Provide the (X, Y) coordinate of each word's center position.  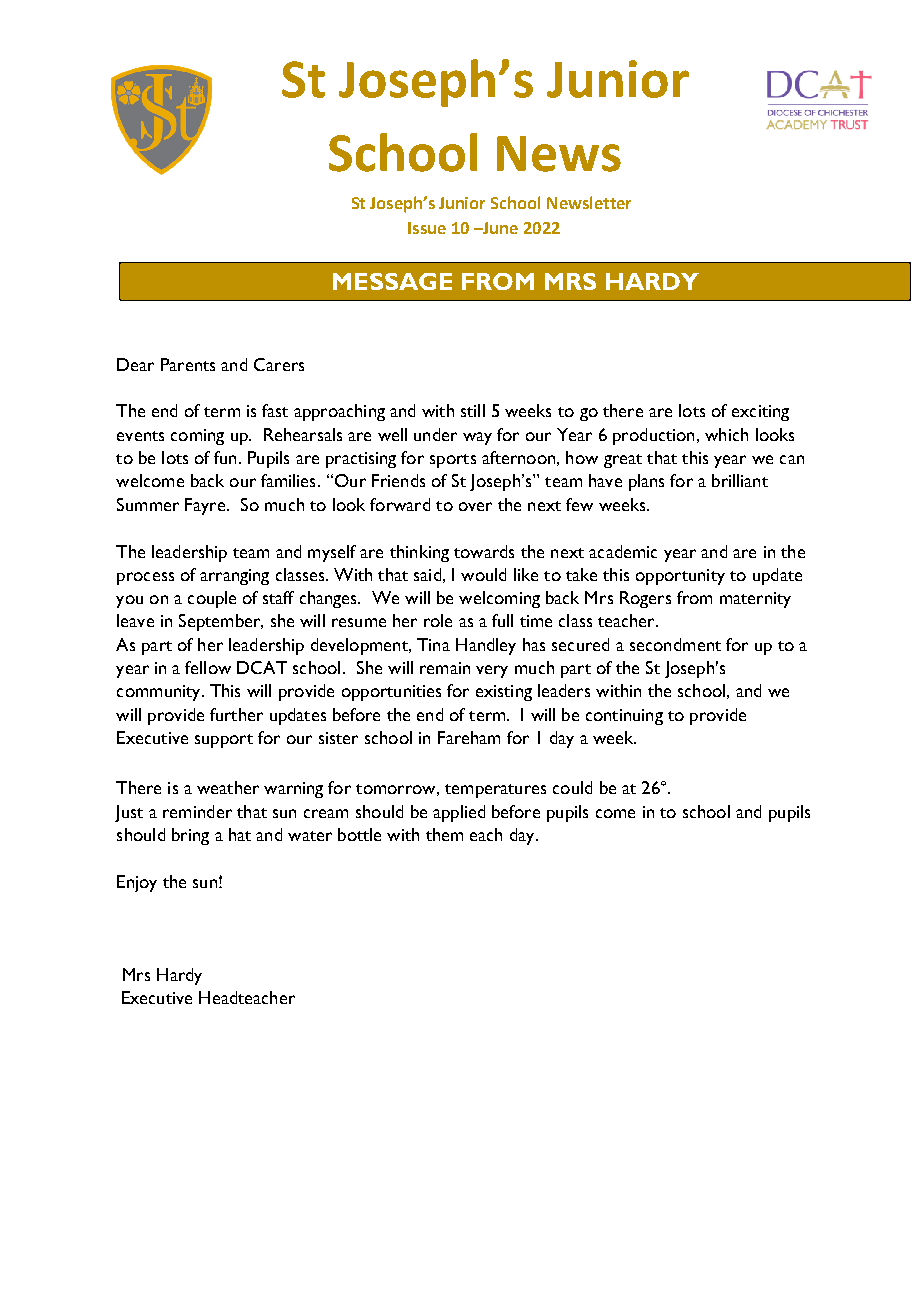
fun (225, 457)
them (444, 834)
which (726, 434)
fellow (208, 667)
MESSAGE (392, 281)
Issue (427, 228)
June (499, 228)
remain (445, 668)
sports (453, 461)
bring (190, 836)
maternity (755, 600)
